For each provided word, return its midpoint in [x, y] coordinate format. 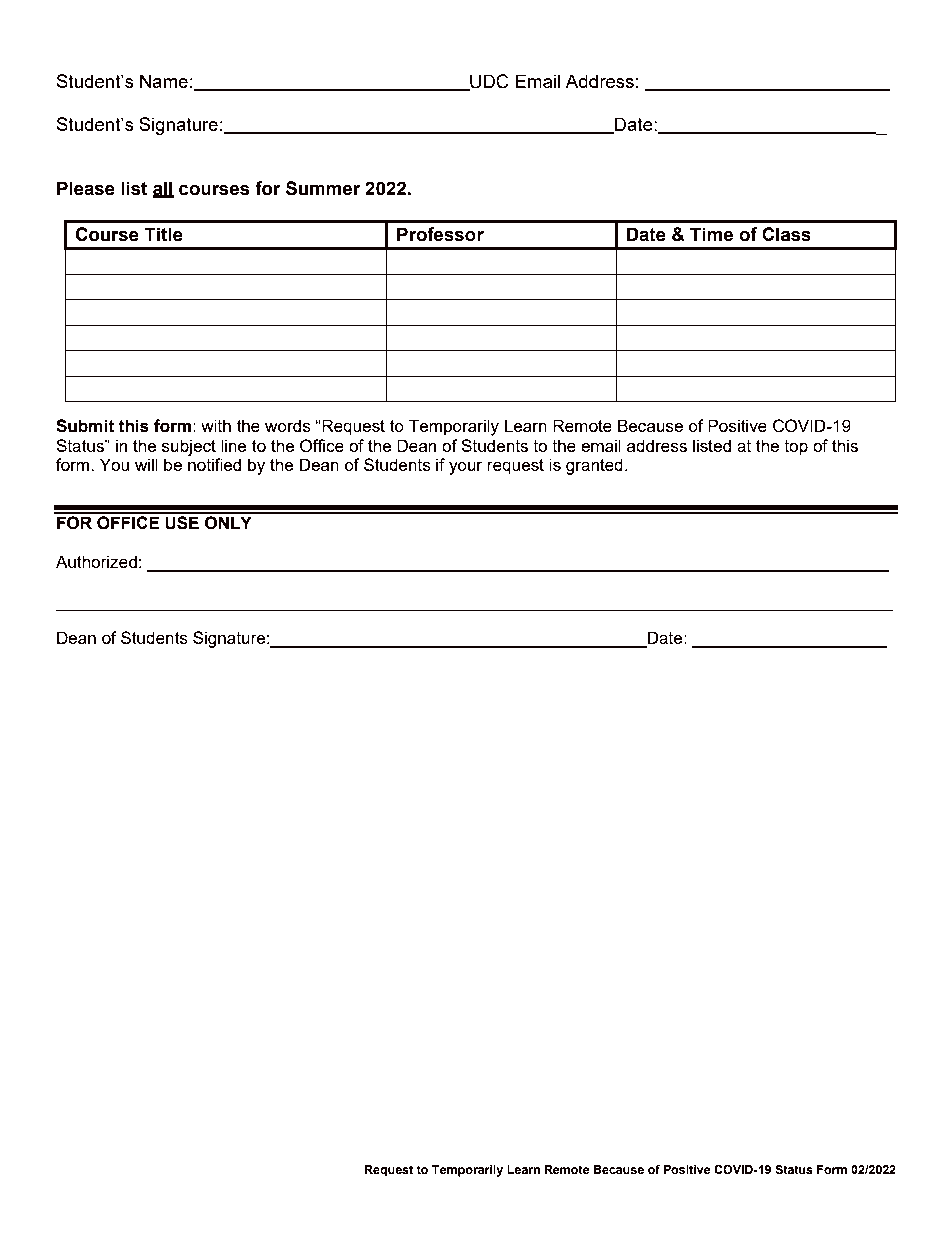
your [466, 468]
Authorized [96, 561]
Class [786, 234]
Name [164, 81]
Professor [440, 234]
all [163, 189]
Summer [323, 188]
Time [711, 234]
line [234, 445]
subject [189, 447]
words [288, 425]
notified [214, 464]
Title [163, 234]
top [796, 448]
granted [594, 466]
